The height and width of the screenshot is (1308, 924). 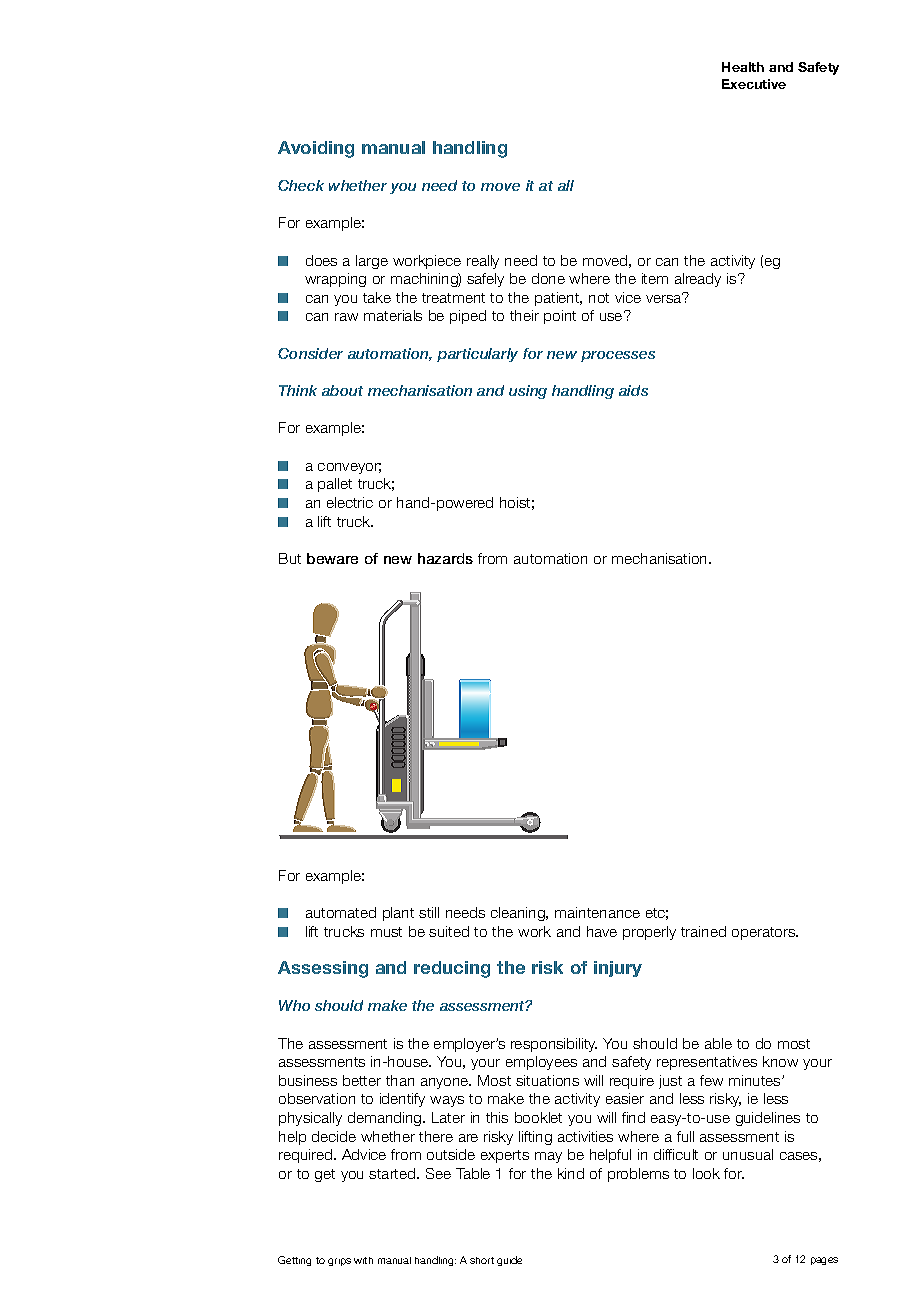 What do you see at coordinates (754, 84) in the screenshot?
I see `Executive` at bounding box center [754, 84].
